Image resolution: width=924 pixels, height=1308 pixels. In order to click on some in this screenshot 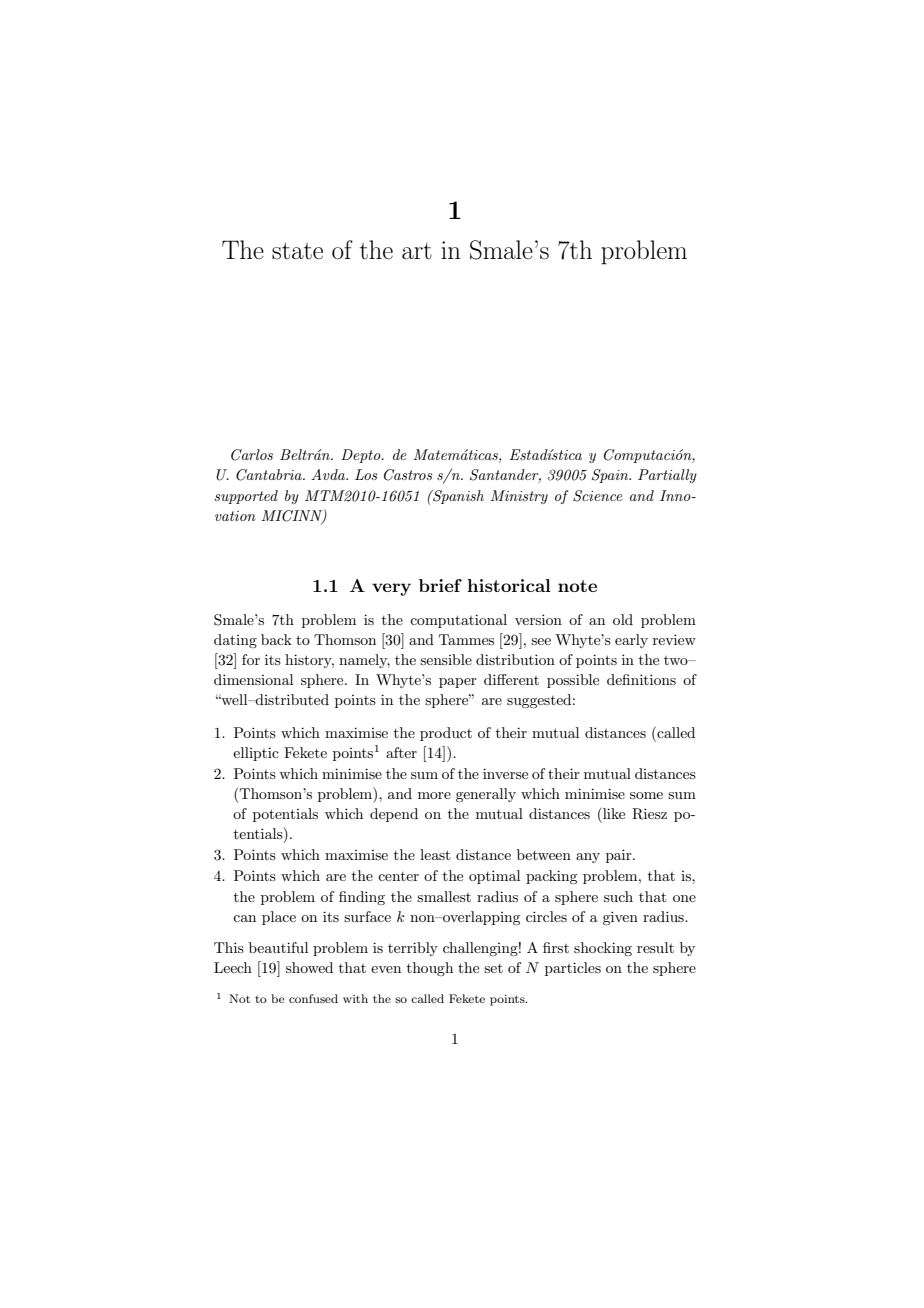, I will do `click(646, 795)`.
